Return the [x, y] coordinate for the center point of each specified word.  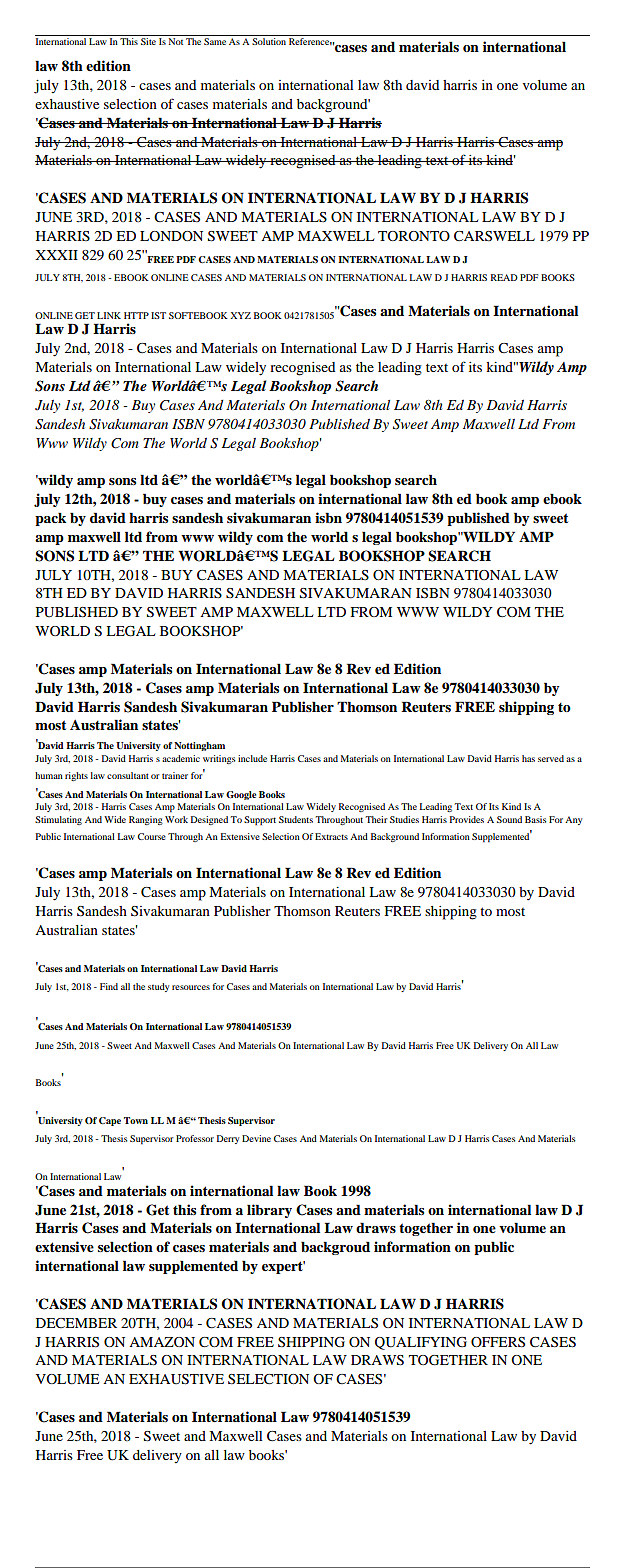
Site [148, 41]
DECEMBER [76, 1323]
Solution [269, 41]
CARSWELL [494, 236]
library [269, 1211]
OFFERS [498, 1342]
